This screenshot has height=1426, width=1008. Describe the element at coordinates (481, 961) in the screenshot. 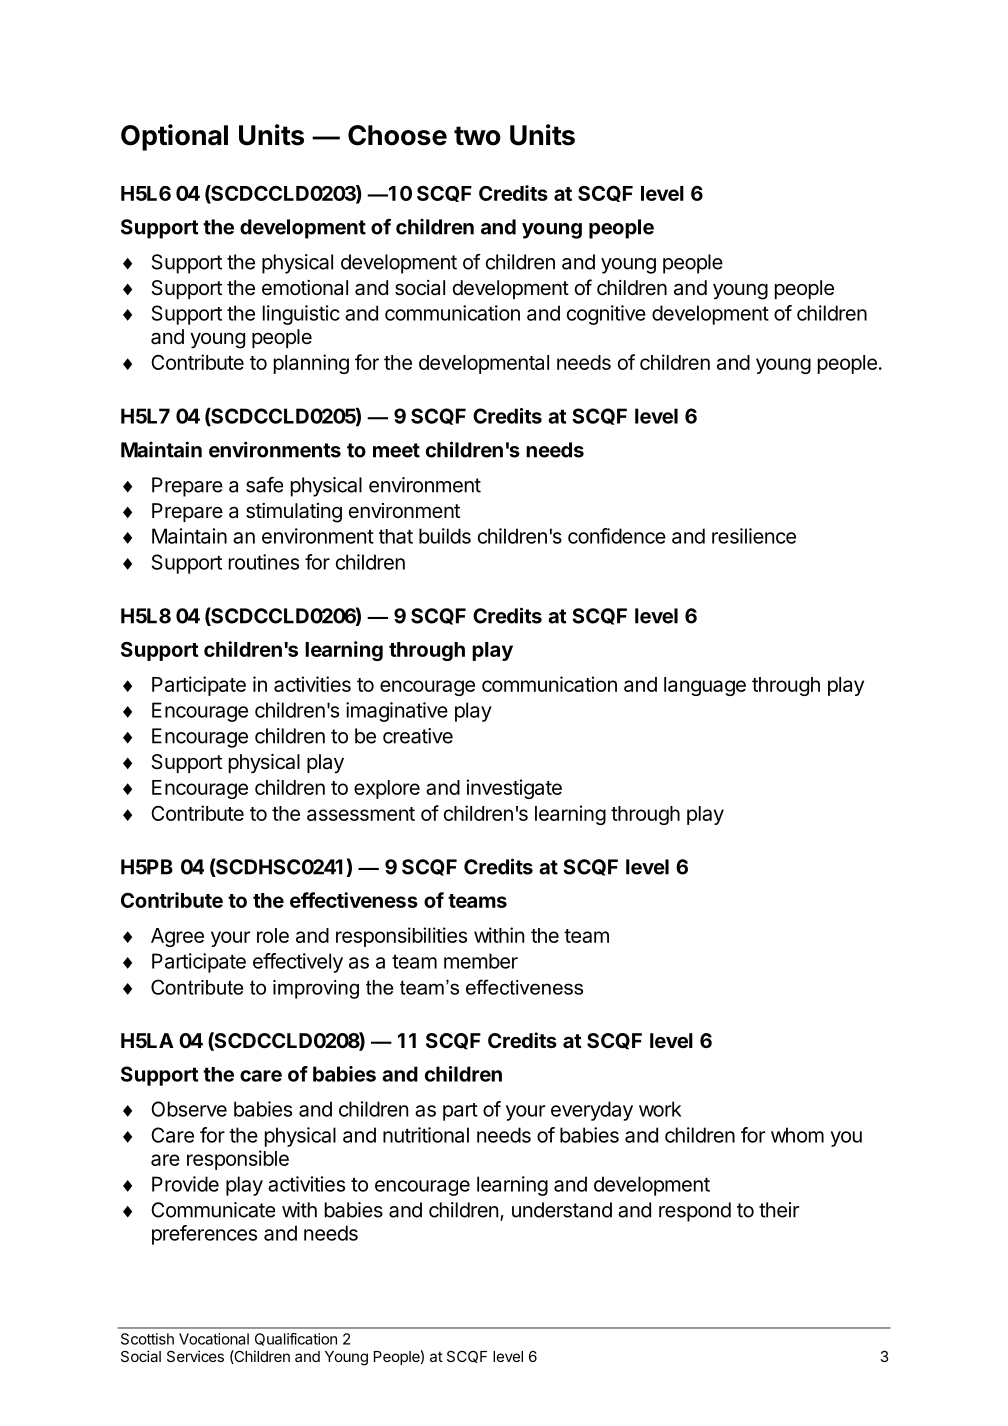

I see `member` at that location.
